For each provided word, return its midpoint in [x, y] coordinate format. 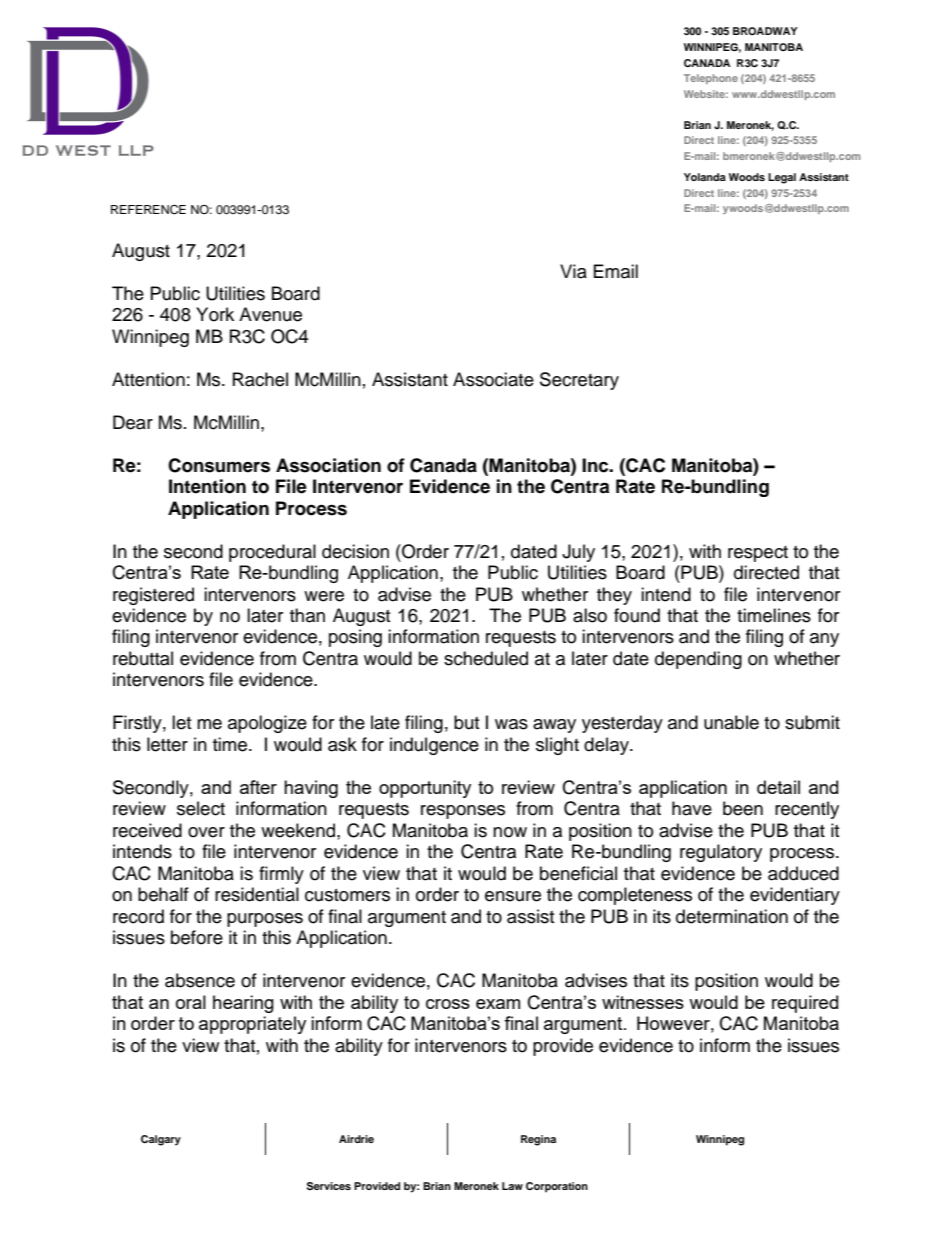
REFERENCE [148, 210]
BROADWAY [765, 31]
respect [758, 554]
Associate [493, 379]
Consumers [219, 465]
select [201, 808]
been [743, 808]
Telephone [711, 79]
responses [463, 812]
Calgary [161, 1140]
